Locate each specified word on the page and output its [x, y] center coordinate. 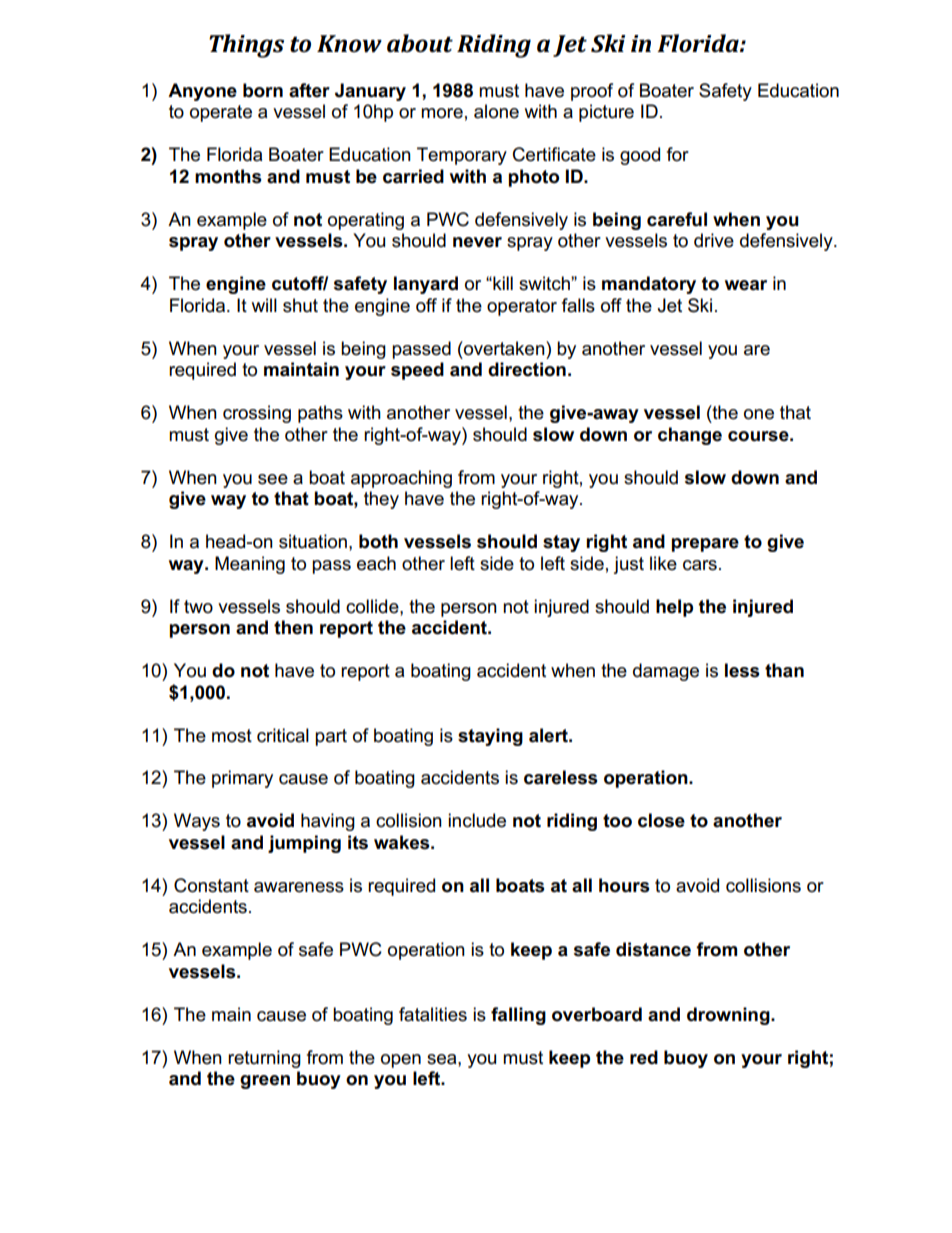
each [376, 563]
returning [264, 1059]
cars [700, 565]
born [263, 90]
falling [518, 1016]
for [678, 154]
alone [496, 111]
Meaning [250, 565]
